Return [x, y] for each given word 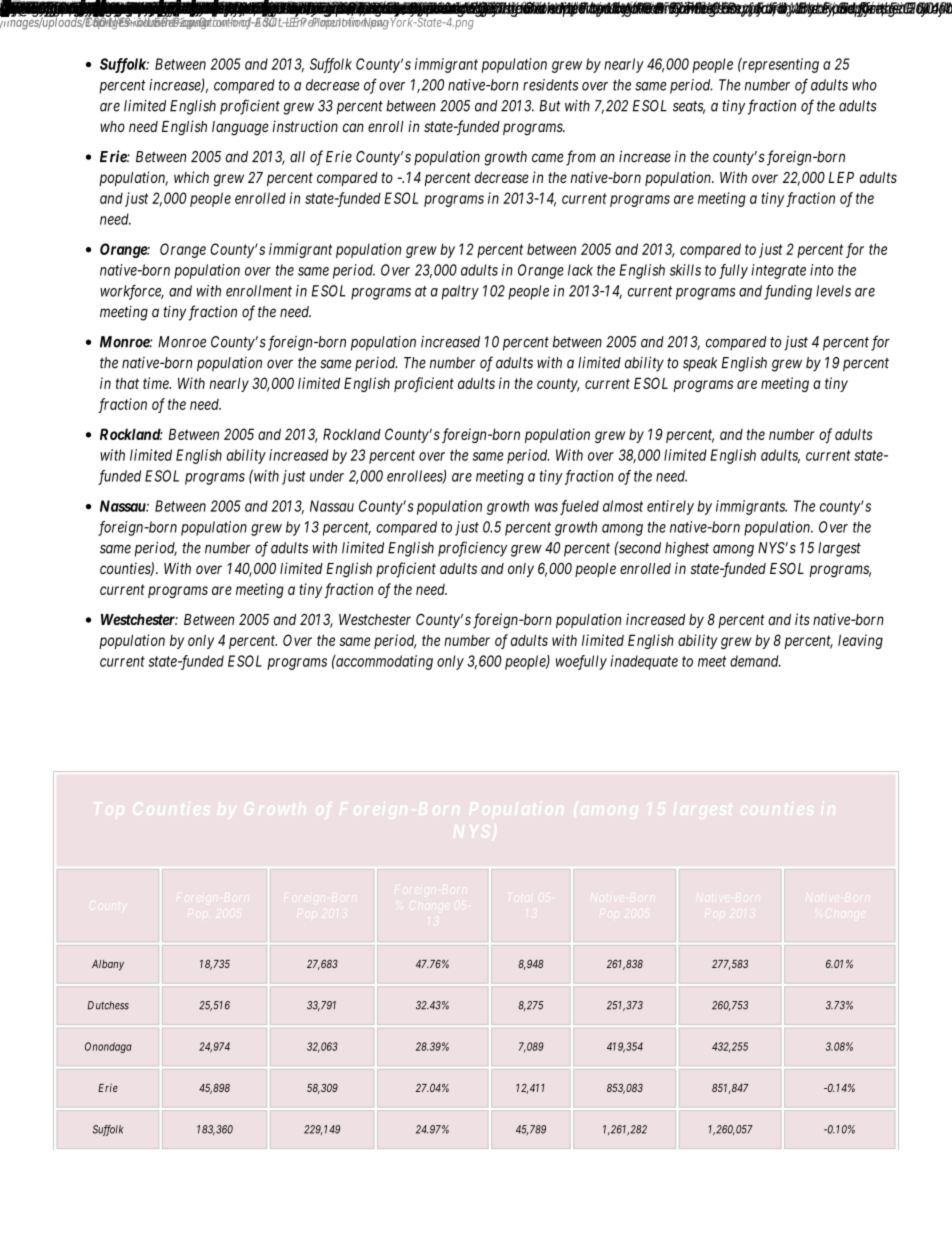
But [549, 106]
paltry [460, 292]
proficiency [472, 549]
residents [550, 85]
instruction [305, 126]
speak [700, 364]
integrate [778, 271]
